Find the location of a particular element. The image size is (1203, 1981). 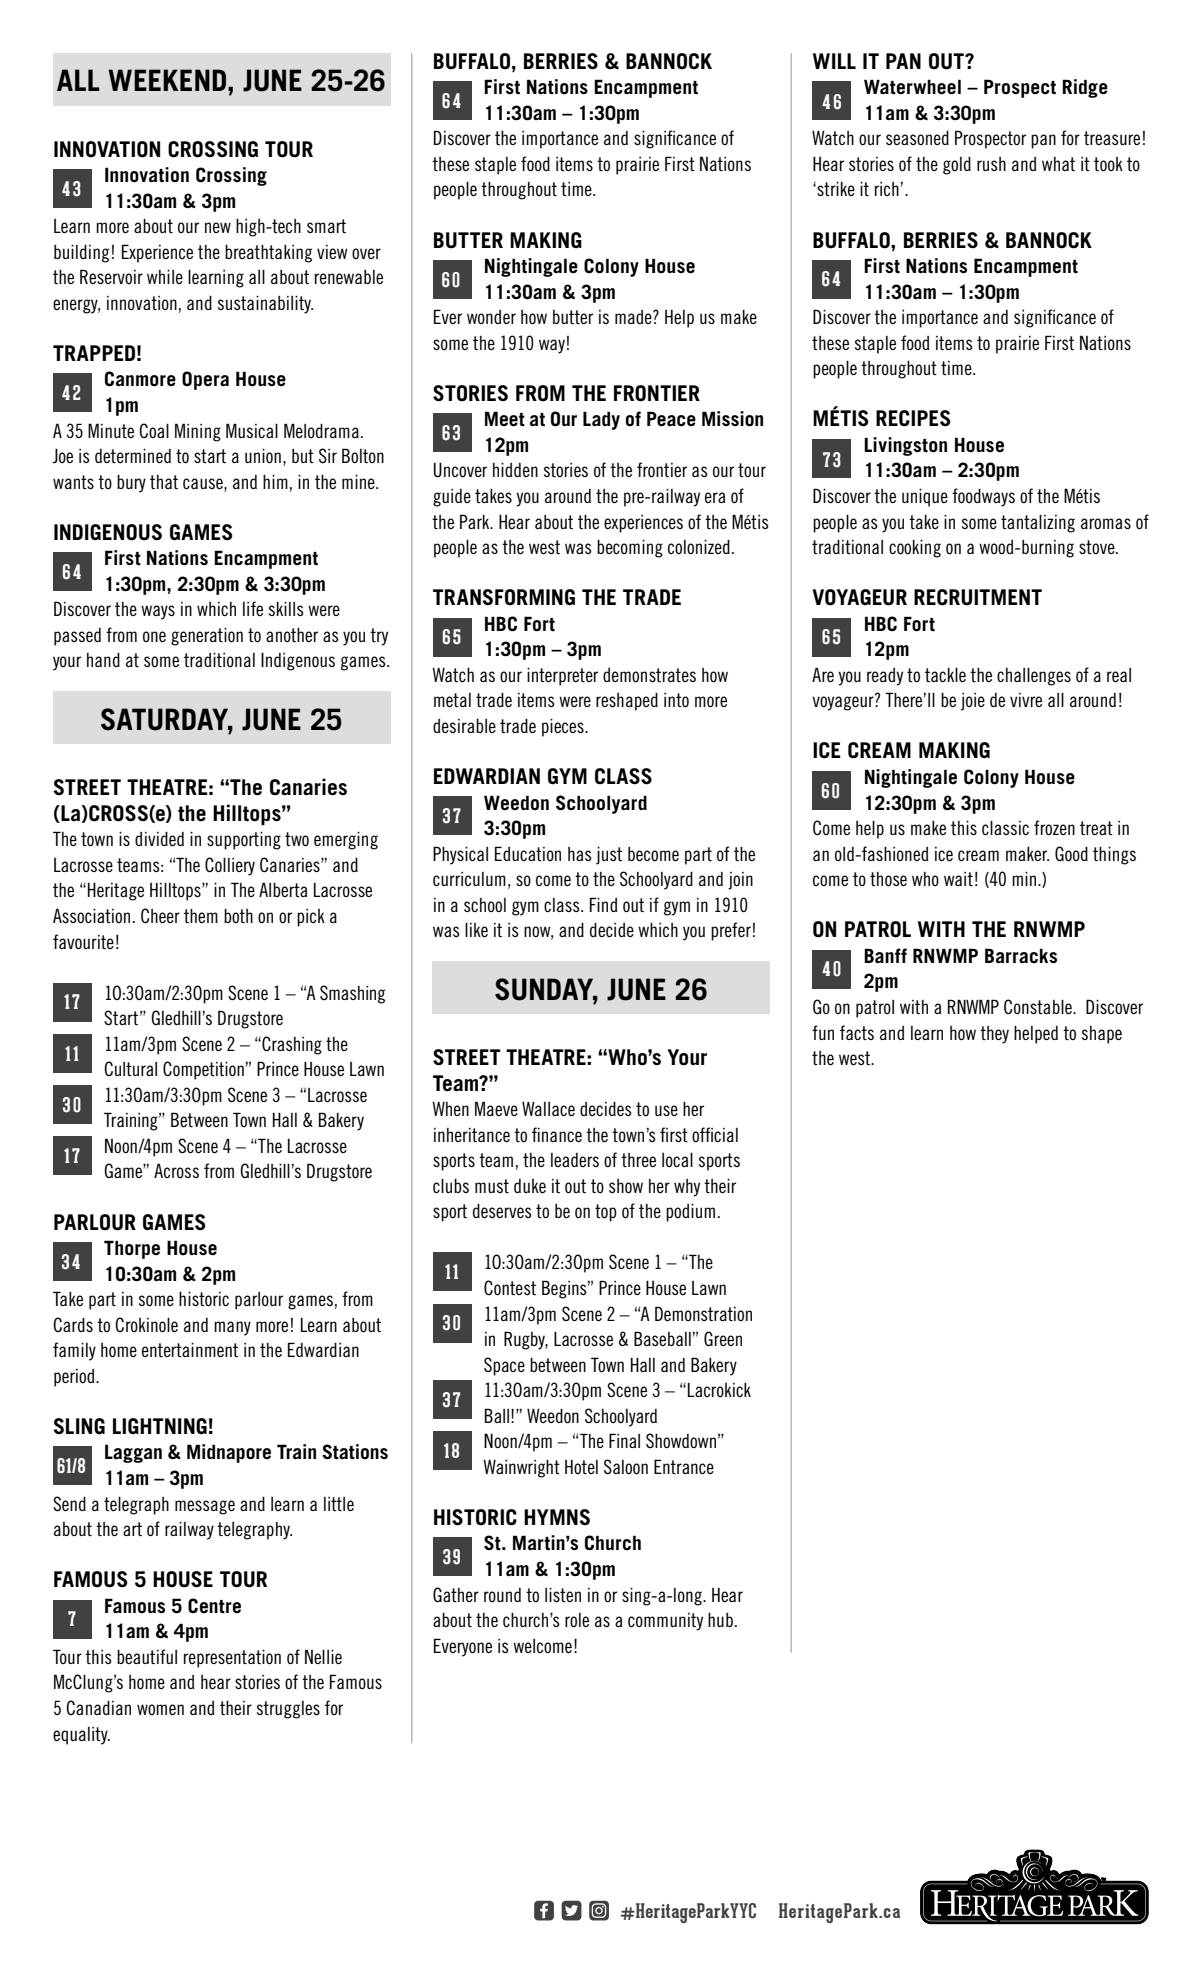

women is located at coordinates (160, 1709).
